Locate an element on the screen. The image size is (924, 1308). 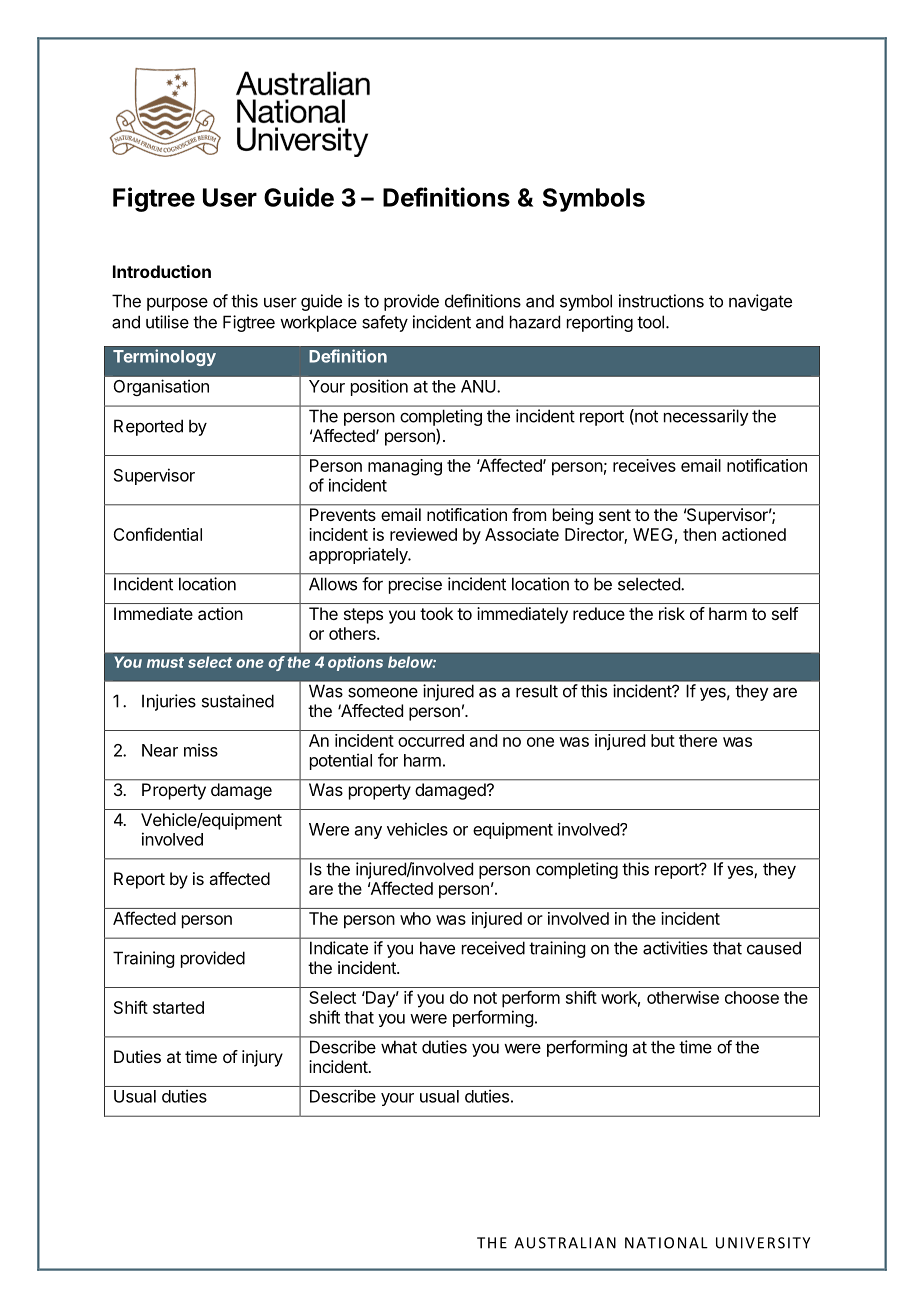
instructions is located at coordinates (661, 301).
